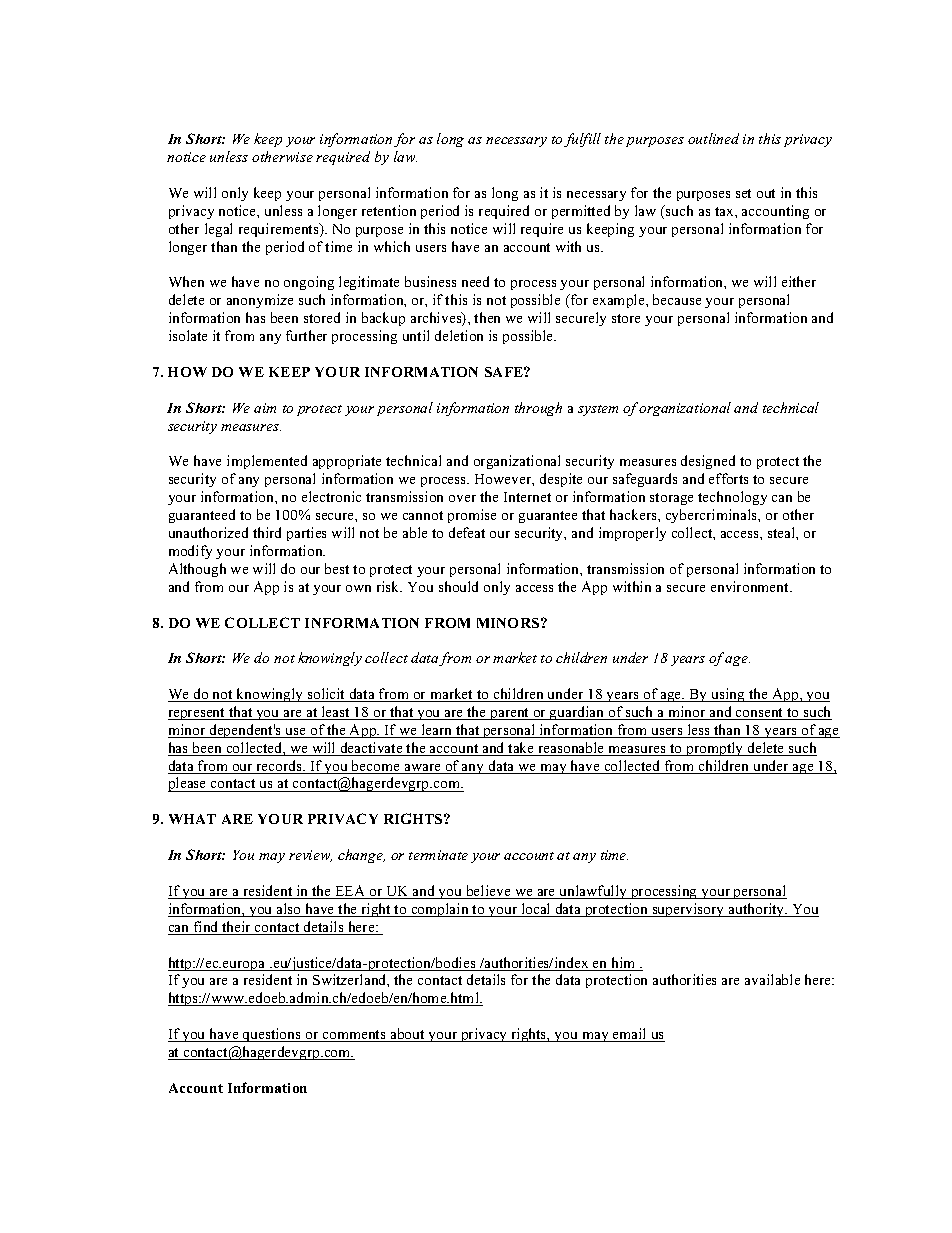 This page has width=952, height=1233. What do you see at coordinates (708, 462) in the page?
I see `designed` at bounding box center [708, 462].
